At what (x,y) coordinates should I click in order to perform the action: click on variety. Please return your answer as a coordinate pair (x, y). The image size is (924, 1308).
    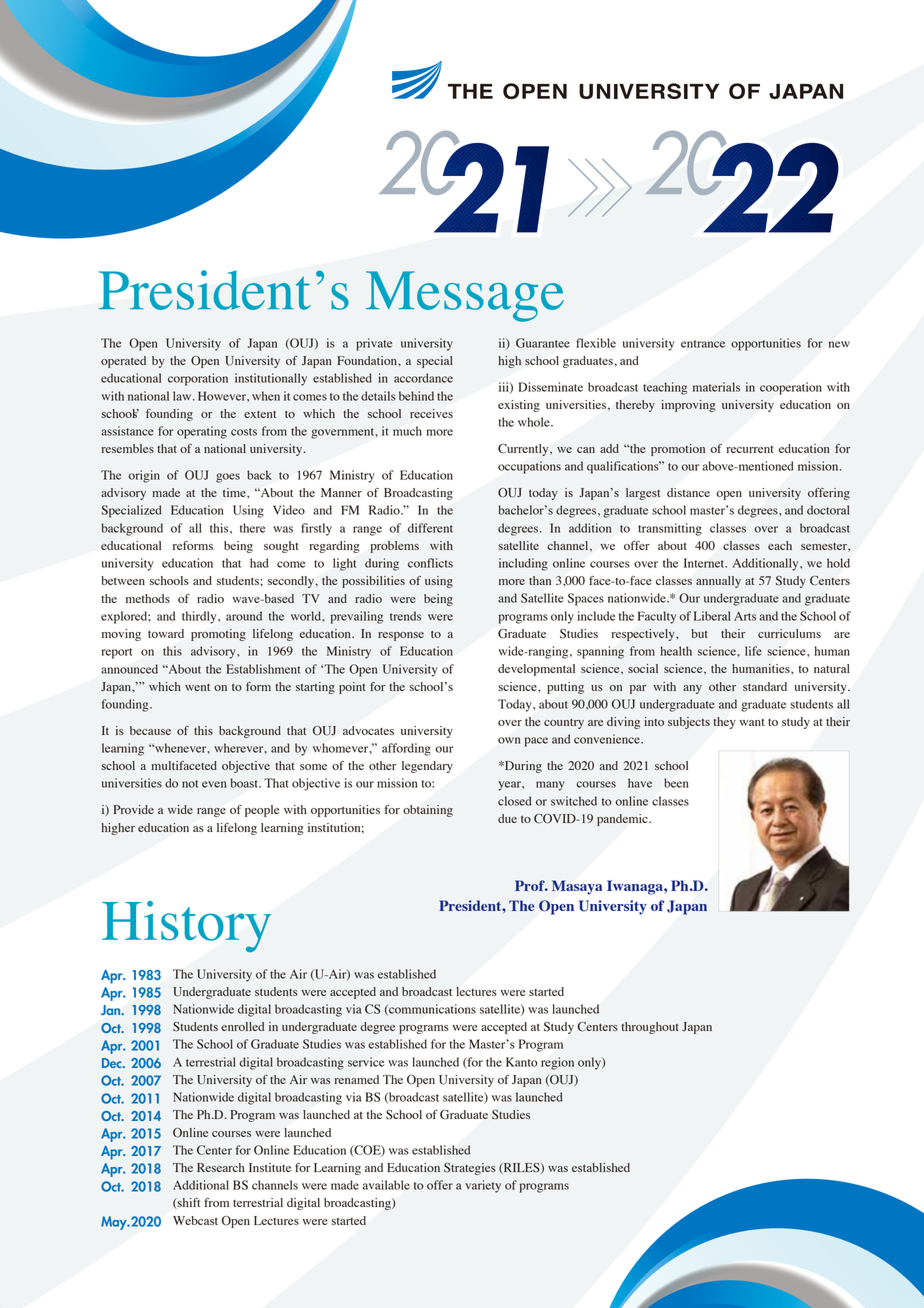
    Looking at the image, I should click on (483, 1186).
